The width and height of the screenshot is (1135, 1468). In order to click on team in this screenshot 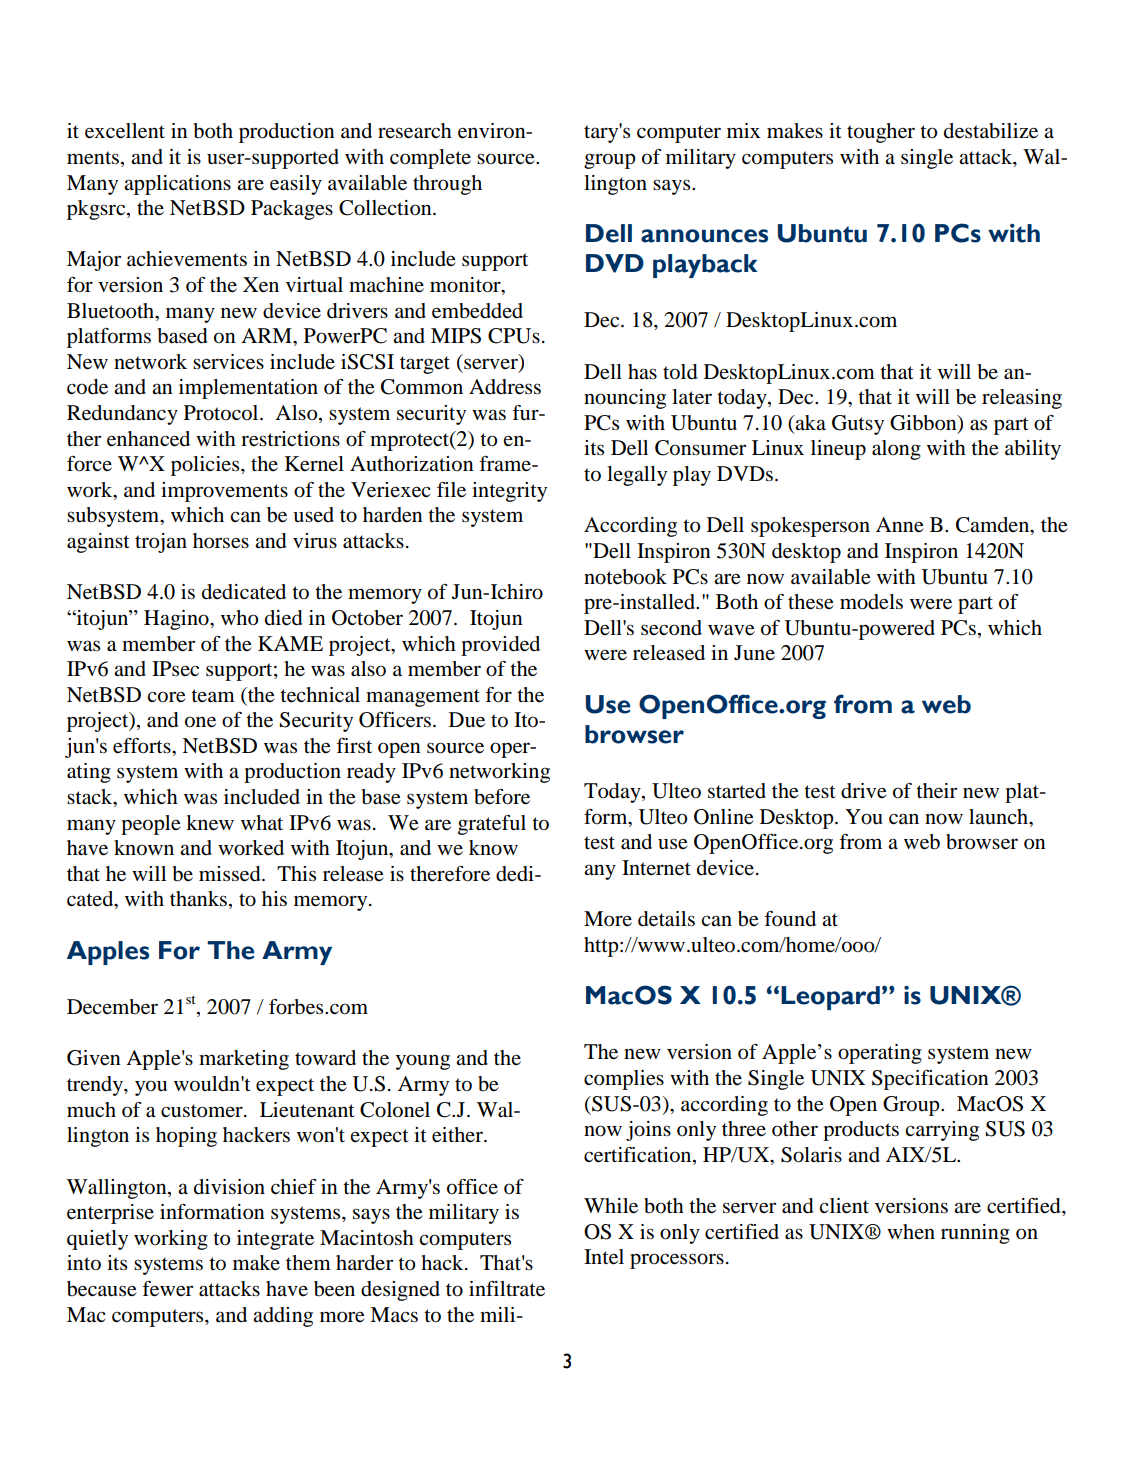, I will do `click(213, 695)`.
